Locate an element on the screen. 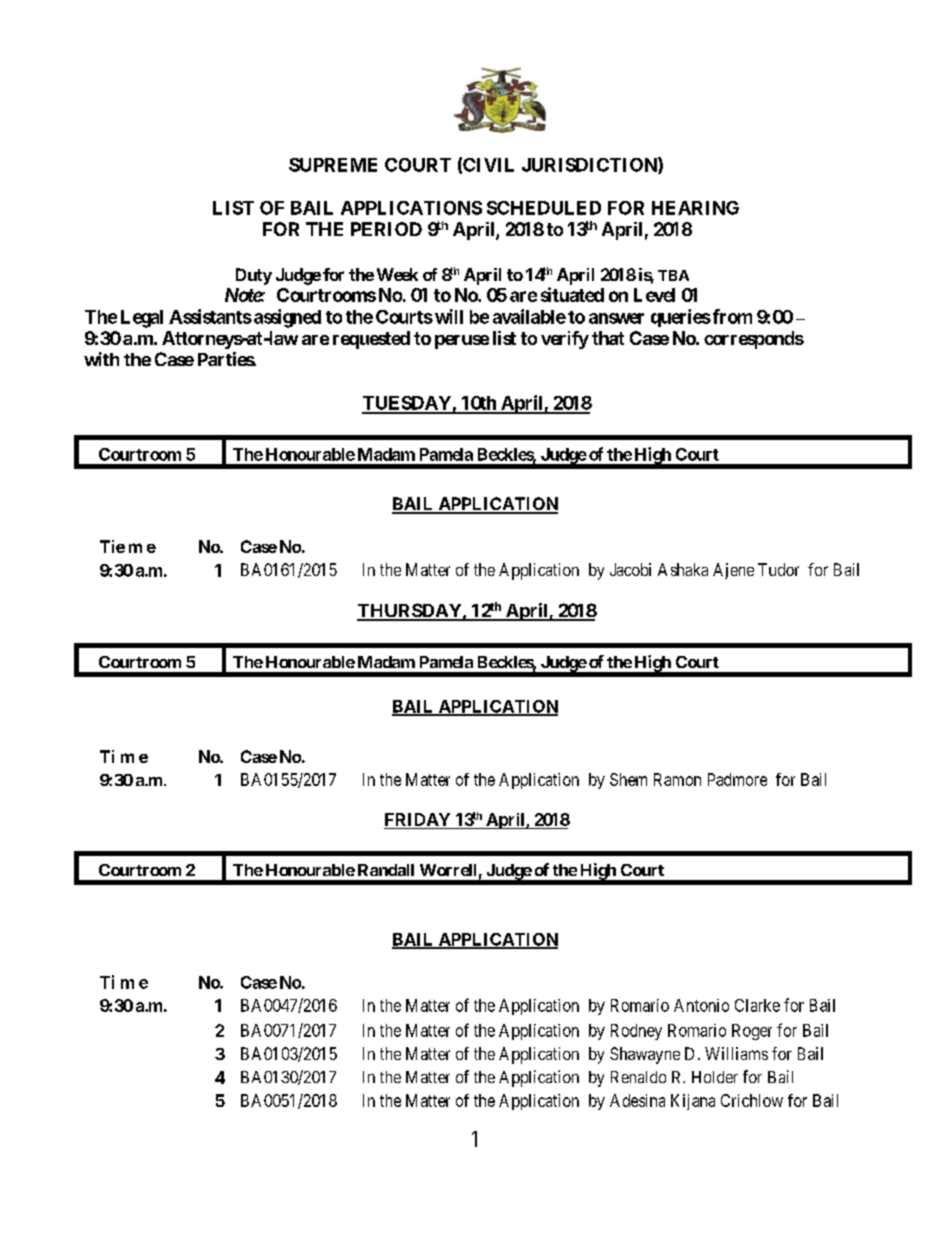  with is located at coordinates (101, 359).
